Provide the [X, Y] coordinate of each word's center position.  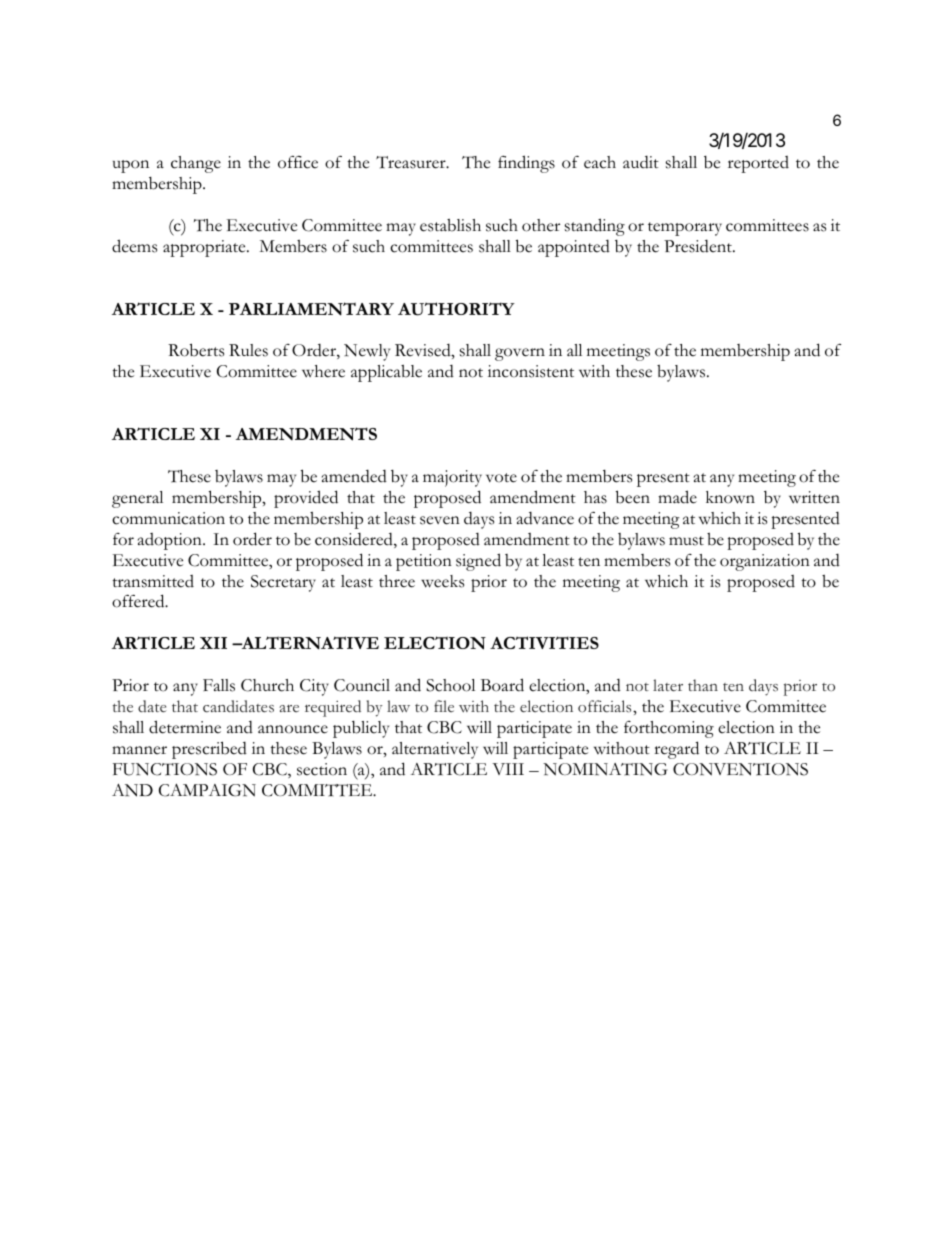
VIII [508, 769]
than [703, 685]
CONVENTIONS [740, 769]
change [196, 164]
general [137, 499]
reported [758, 164]
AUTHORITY [456, 309]
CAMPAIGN [207, 790]
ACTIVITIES [544, 642]
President [699, 246]
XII [213, 643]
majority [452, 478]
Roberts [196, 350]
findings [526, 164]
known [730, 497]
